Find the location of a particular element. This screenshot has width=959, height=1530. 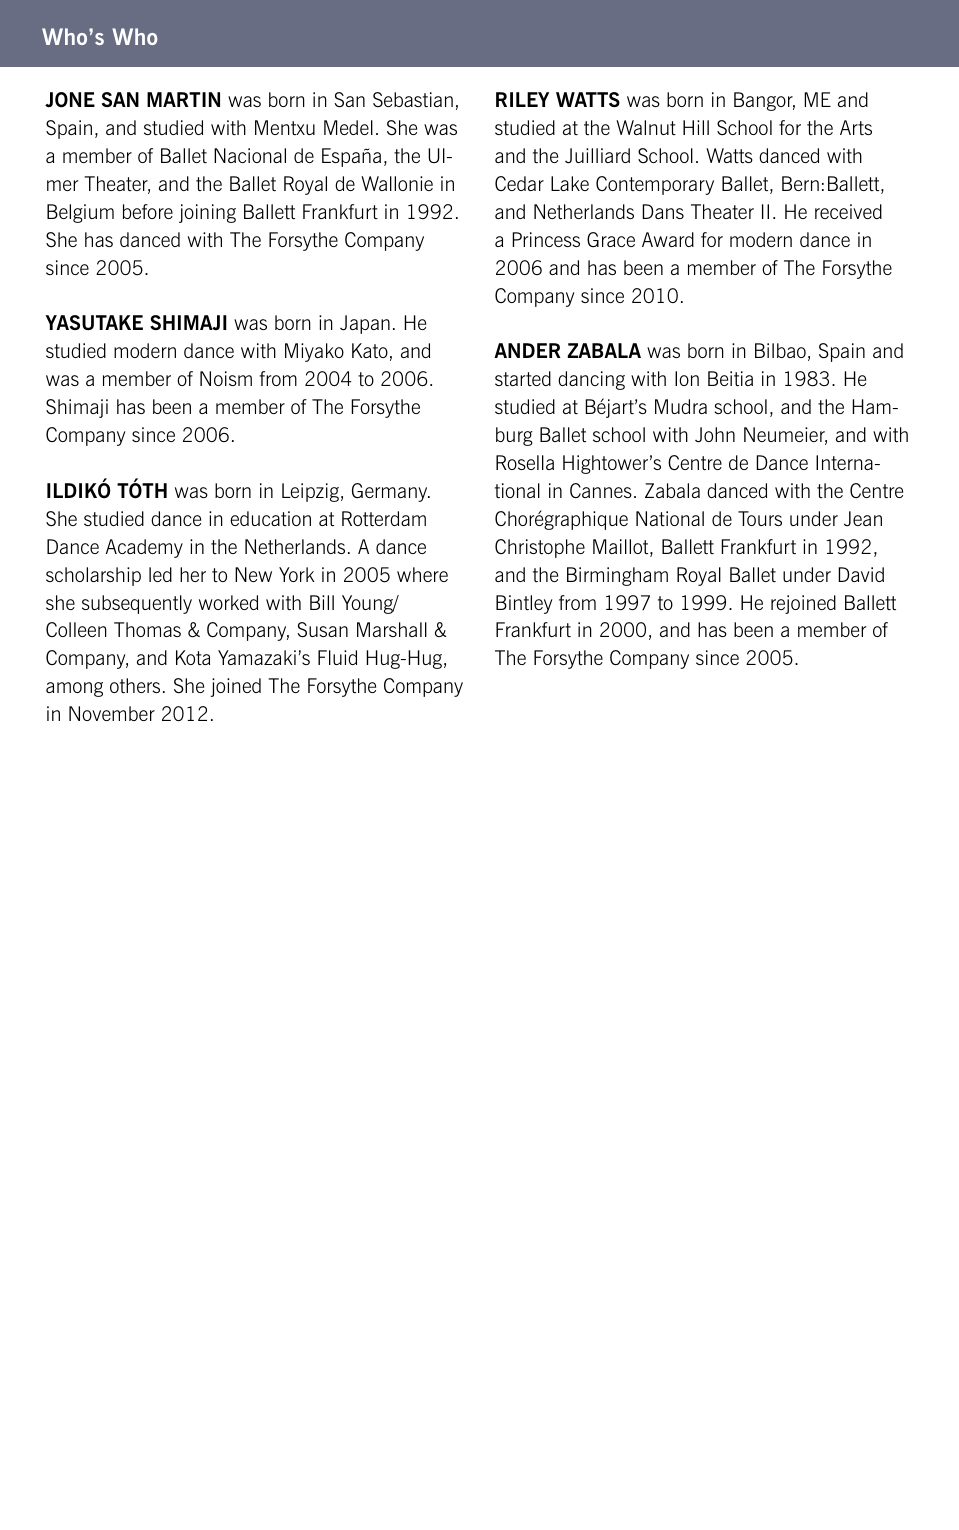

Princess is located at coordinates (546, 239).
